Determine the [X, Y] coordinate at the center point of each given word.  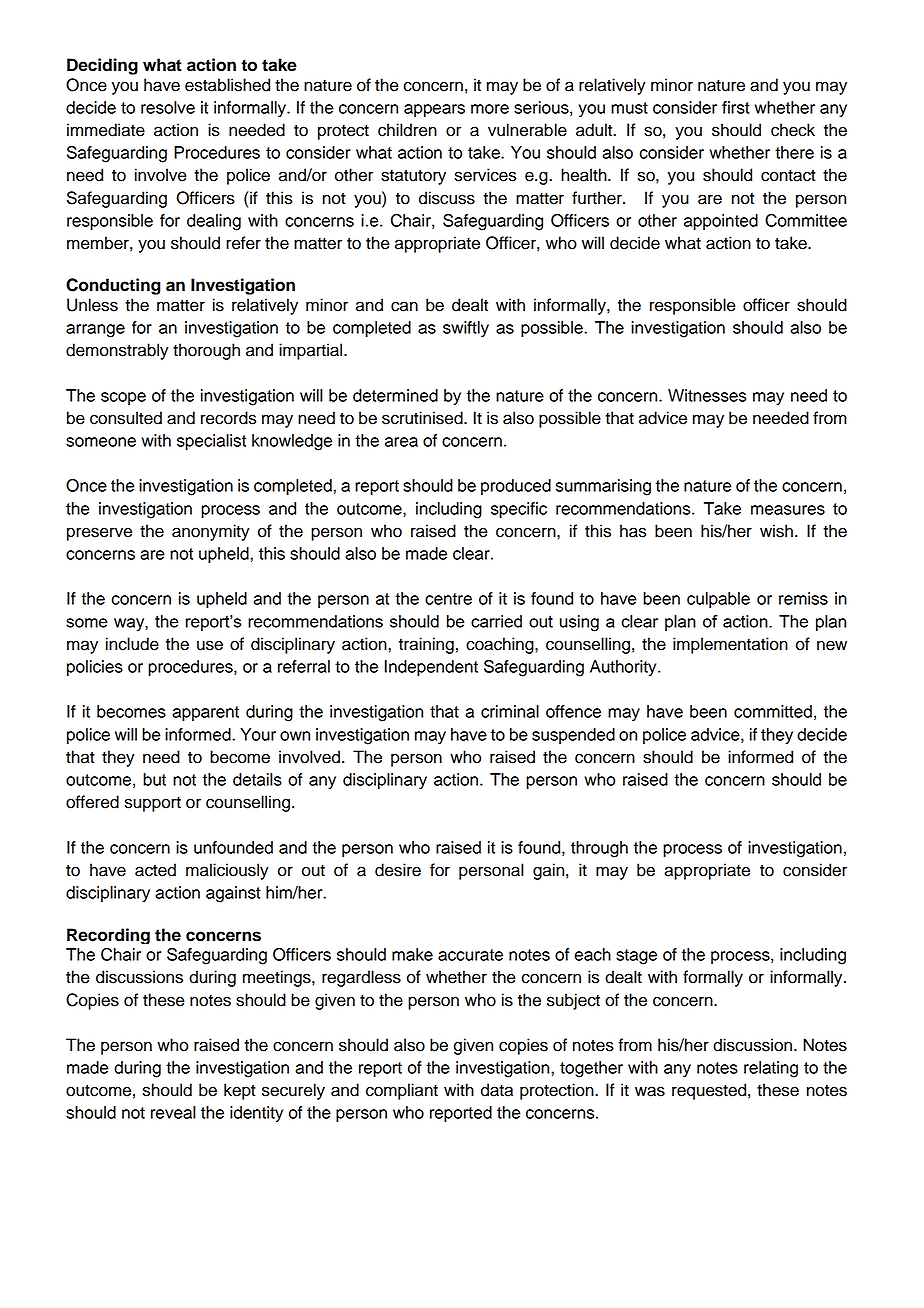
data [497, 1090]
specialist [211, 442]
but [154, 779]
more [490, 109]
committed [773, 711]
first [736, 107]
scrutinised [423, 418]
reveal [173, 1112]
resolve [168, 107]
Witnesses [707, 395]
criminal [510, 711]
